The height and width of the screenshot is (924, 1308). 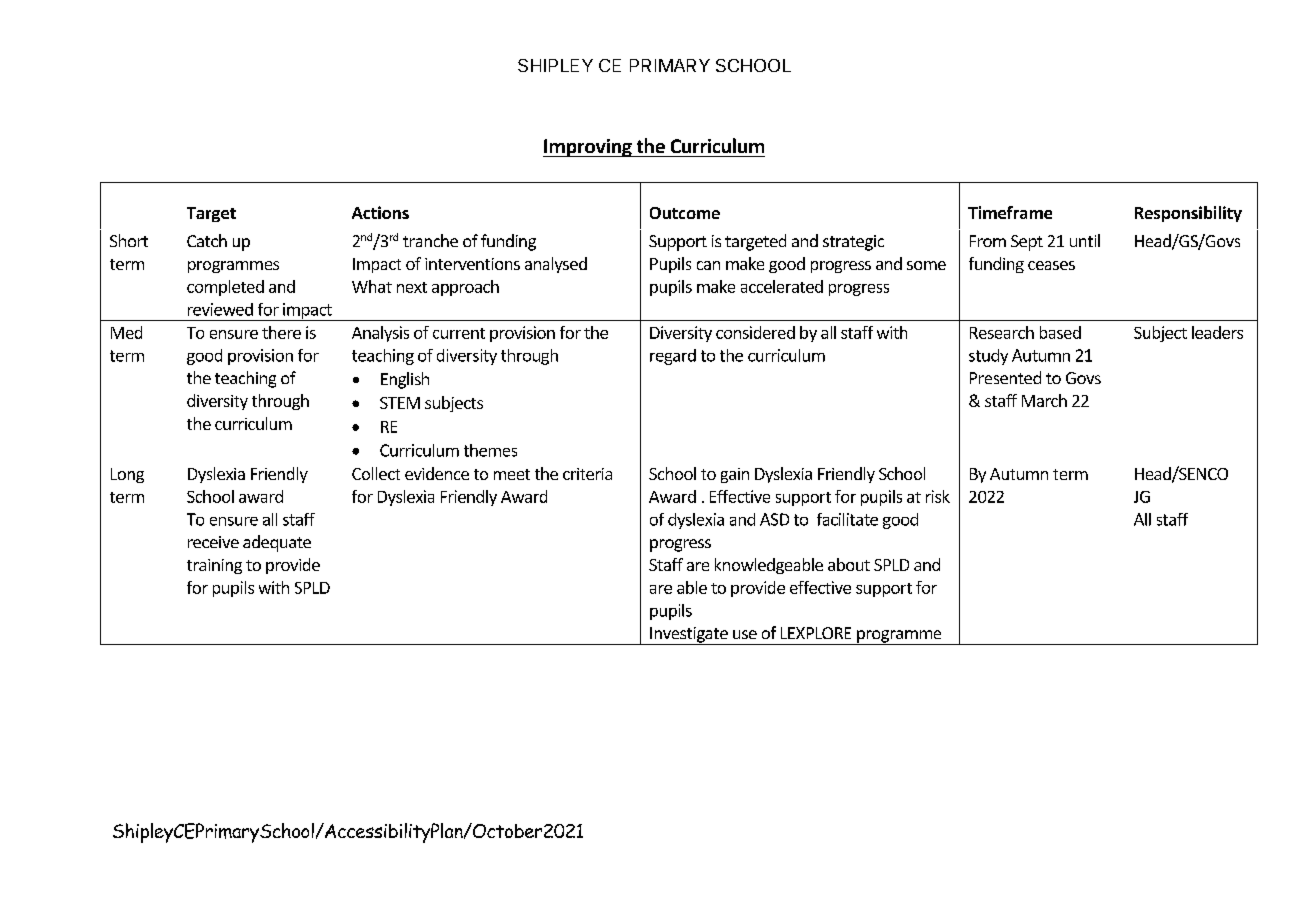 I want to click on regard, so click(x=673, y=357).
